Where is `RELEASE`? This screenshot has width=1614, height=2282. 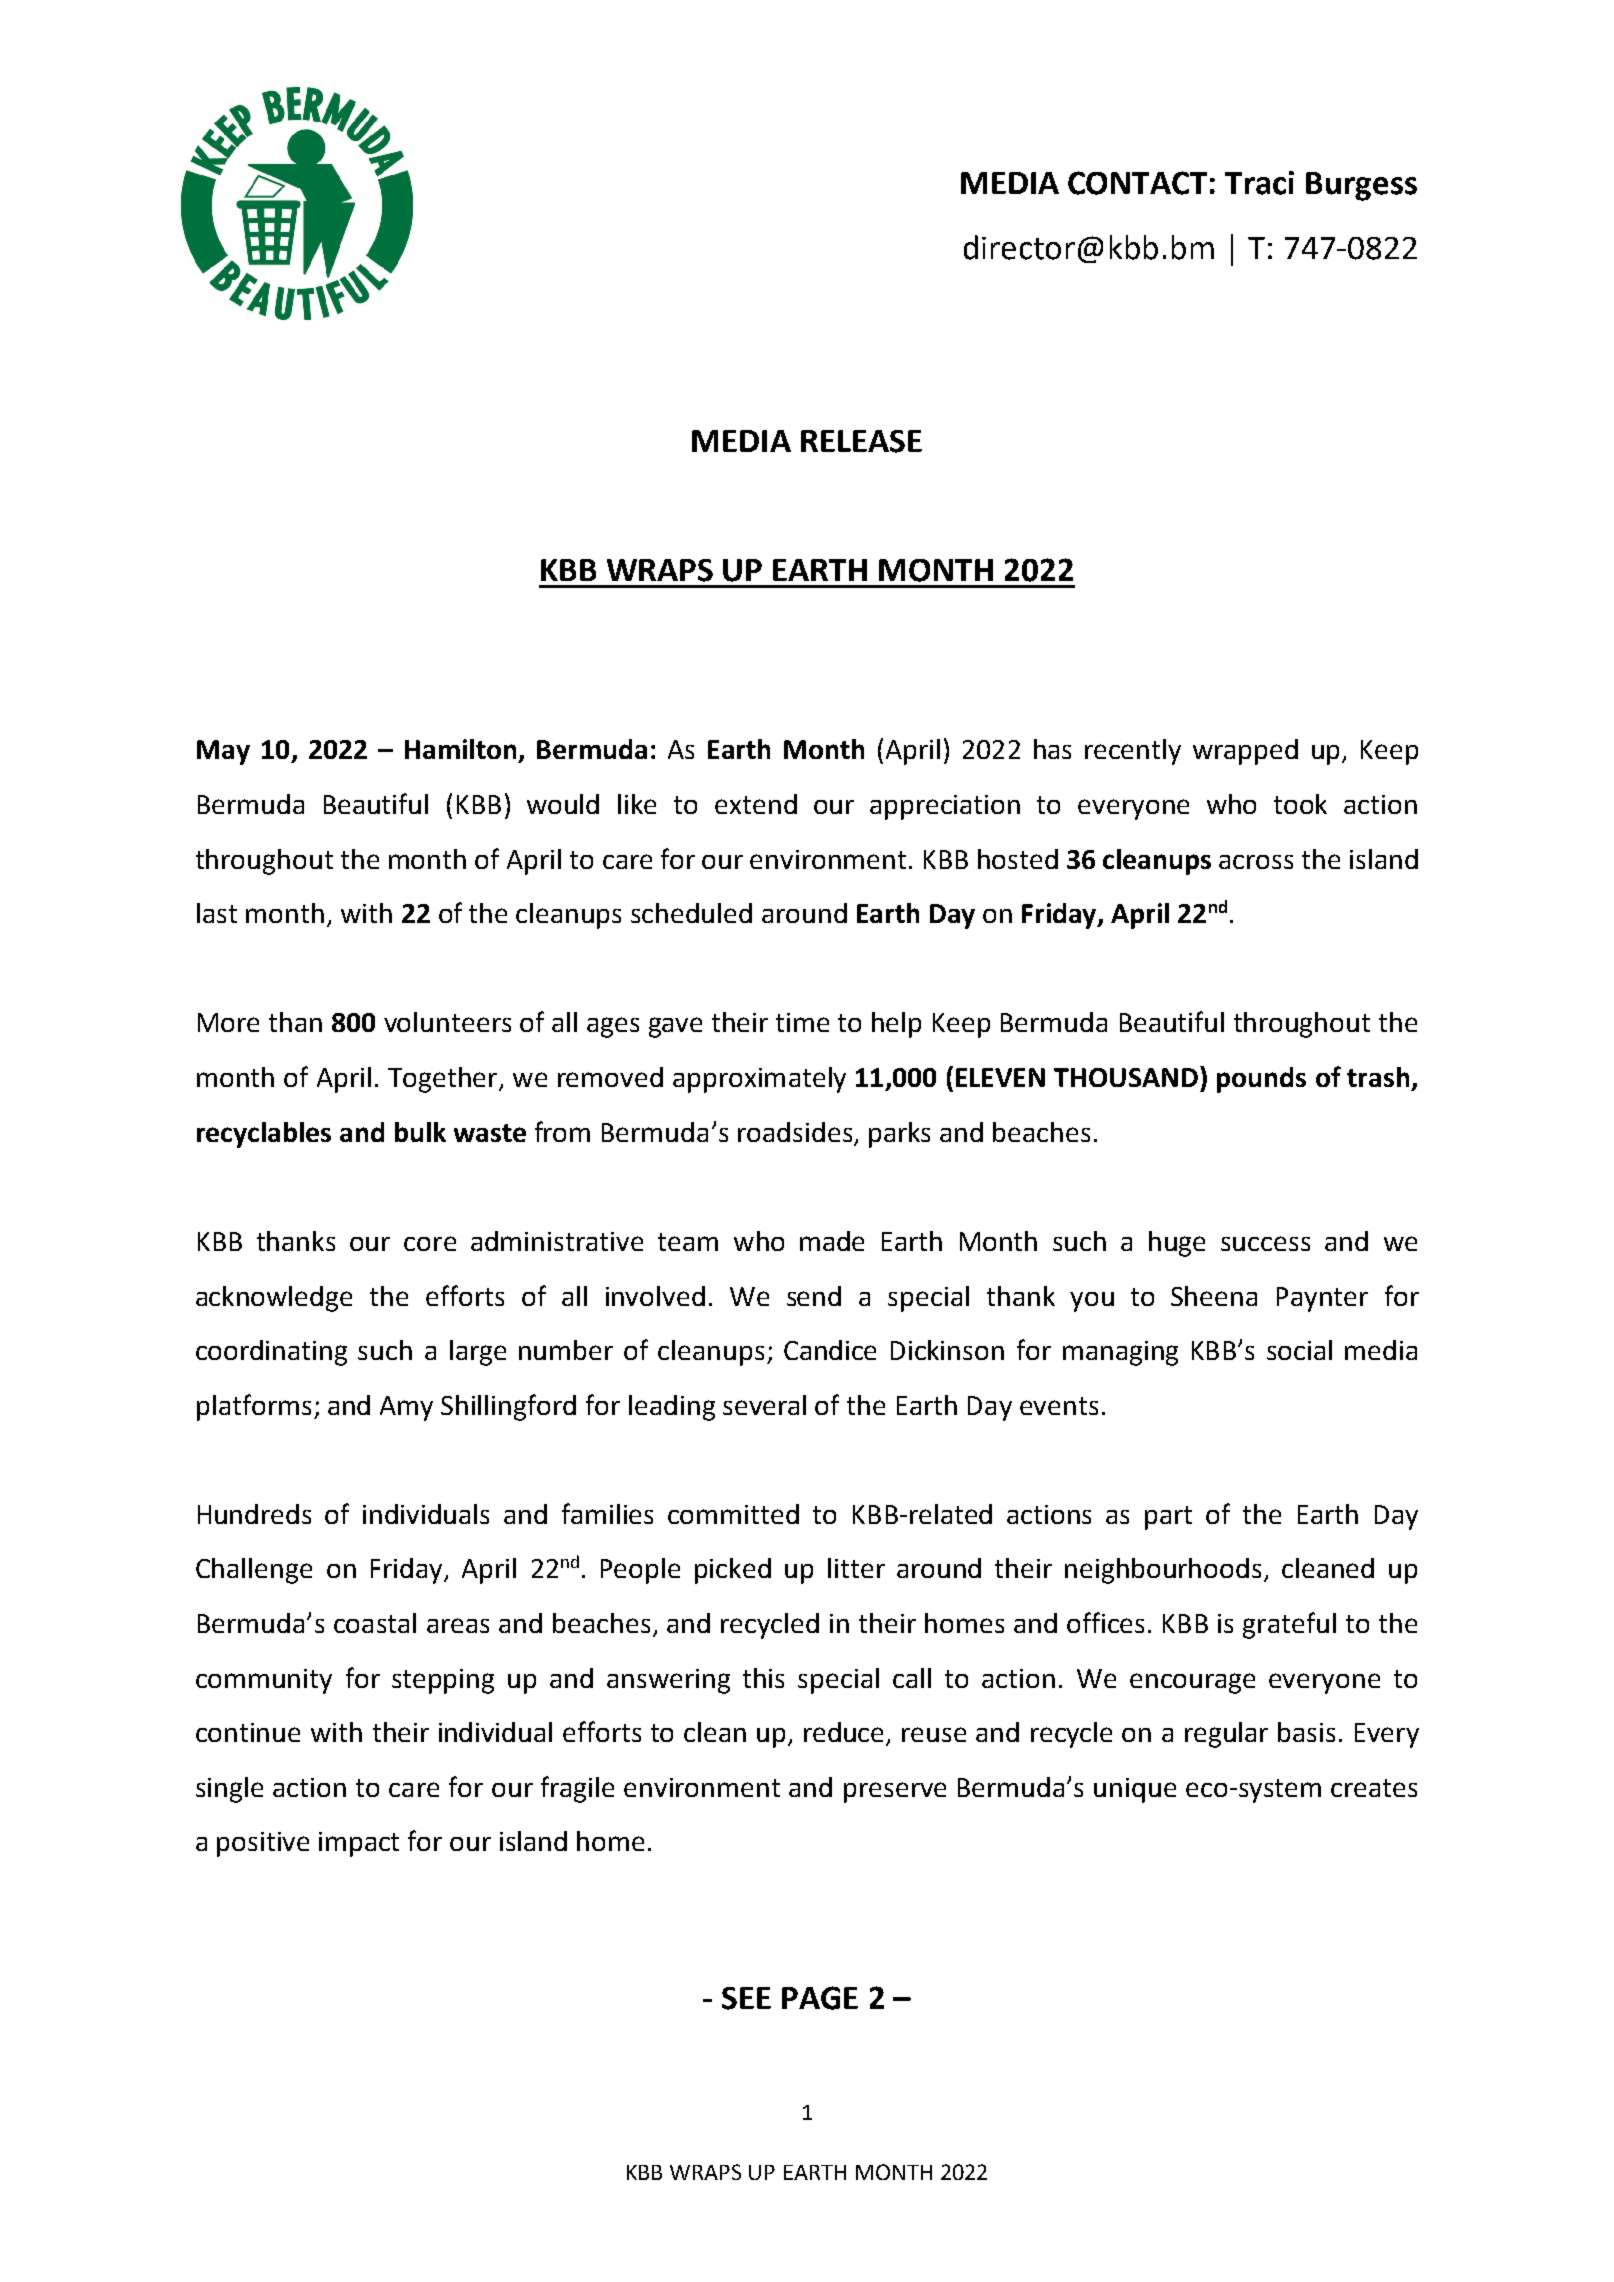 RELEASE is located at coordinates (861, 441).
